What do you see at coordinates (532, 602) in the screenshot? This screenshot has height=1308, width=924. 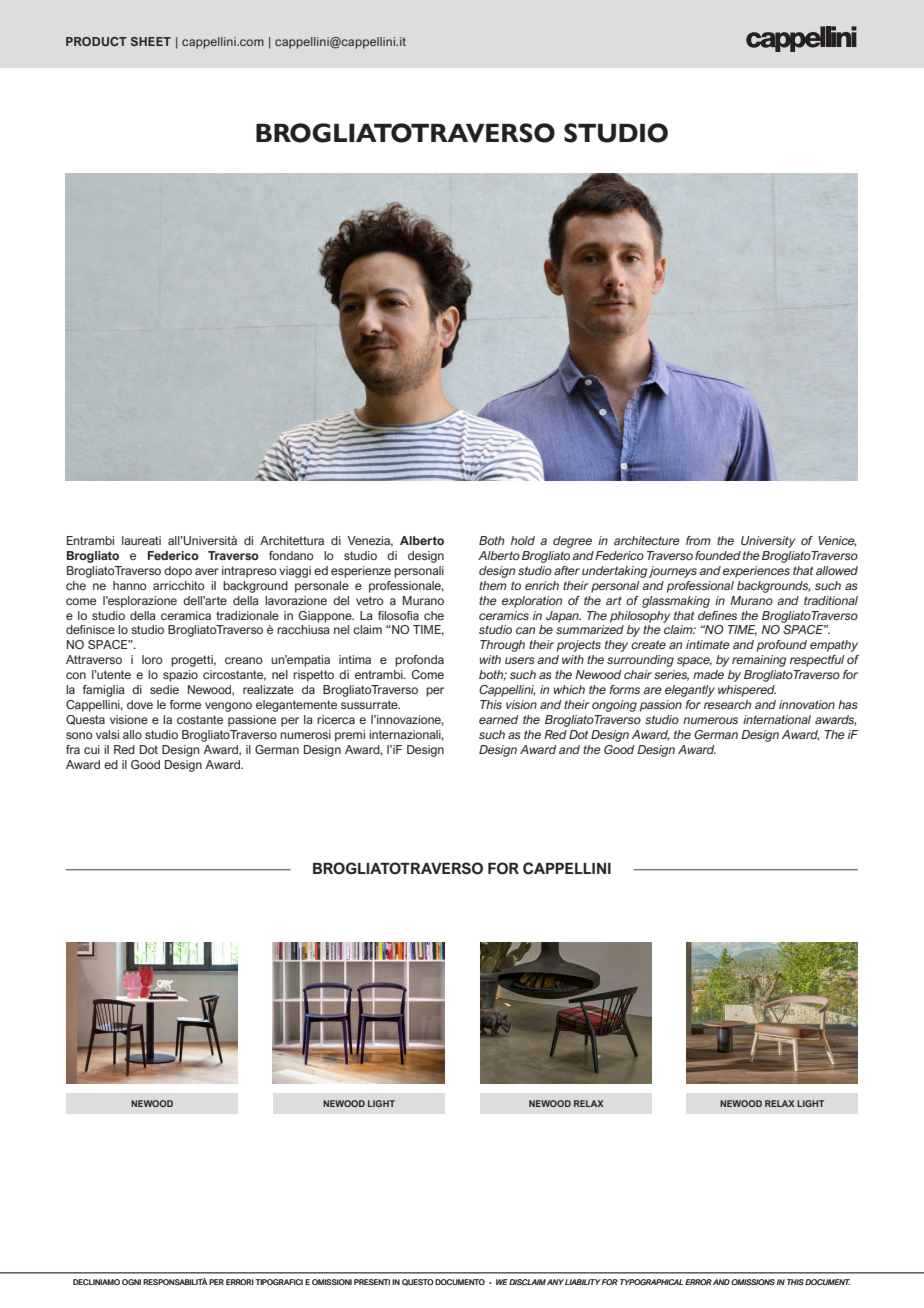 I see `exploration` at bounding box center [532, 602].
